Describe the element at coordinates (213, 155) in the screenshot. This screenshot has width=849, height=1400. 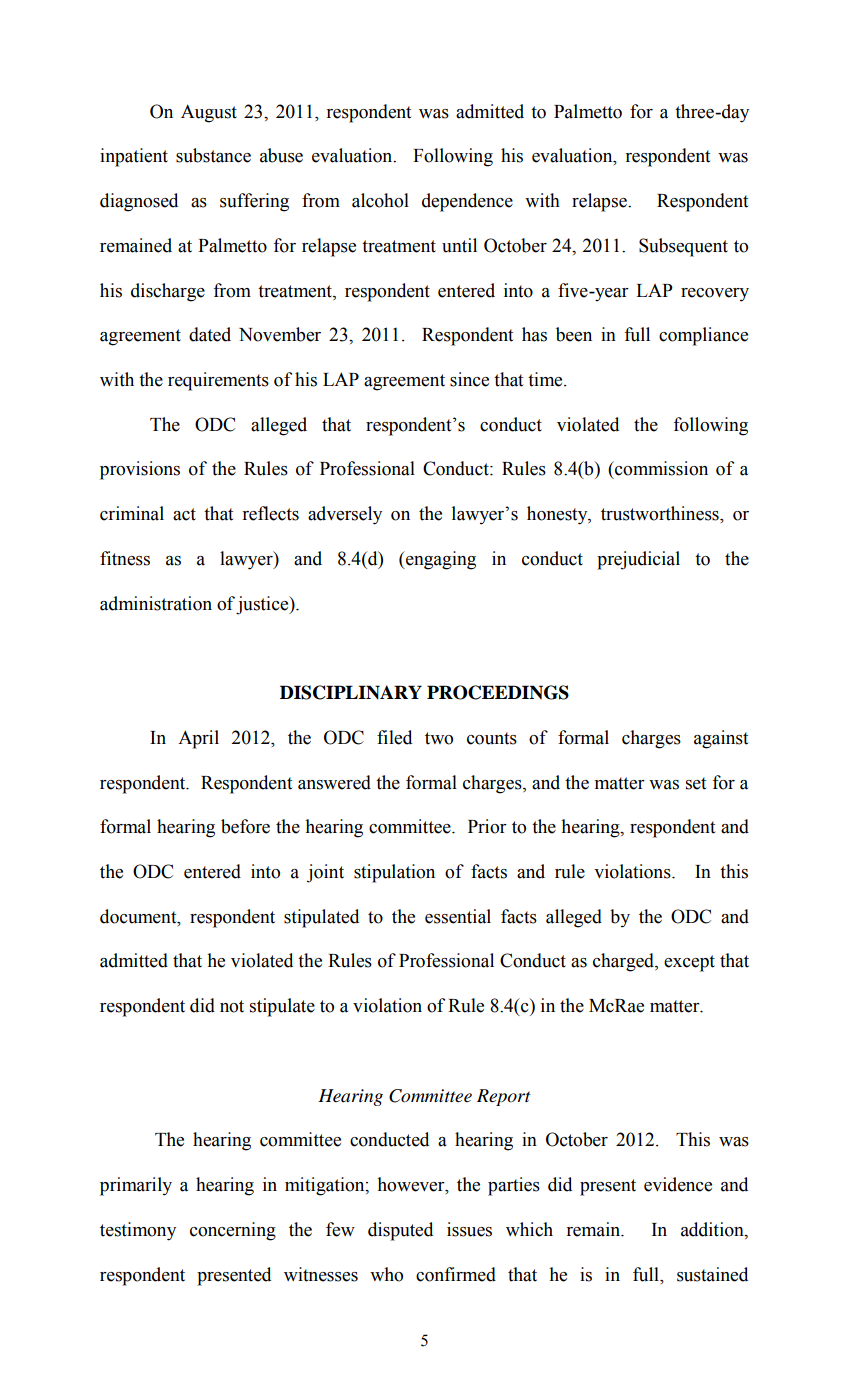
I see `substance` at that location.
